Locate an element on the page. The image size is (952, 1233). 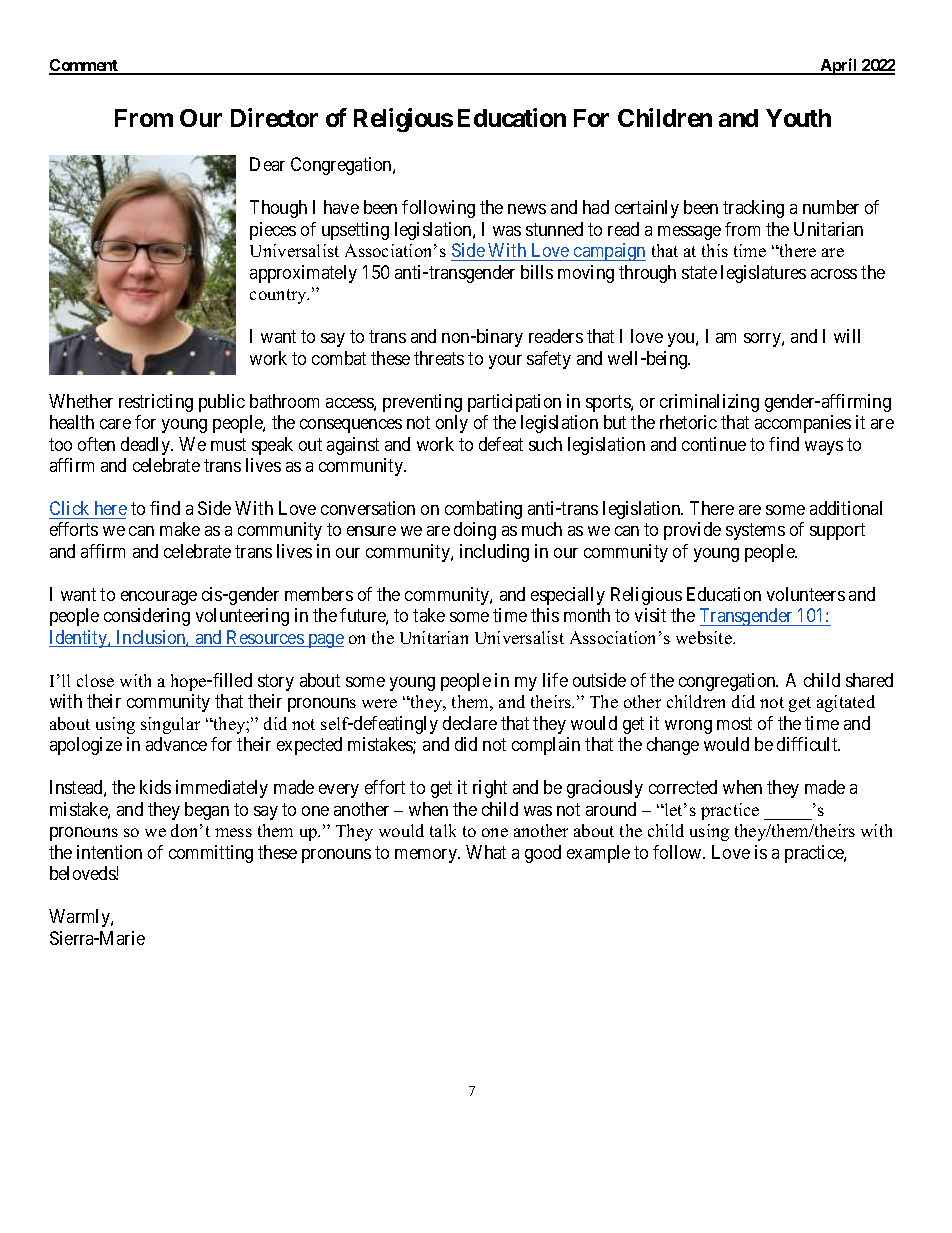
Director is located at coordinates (274, 117).
